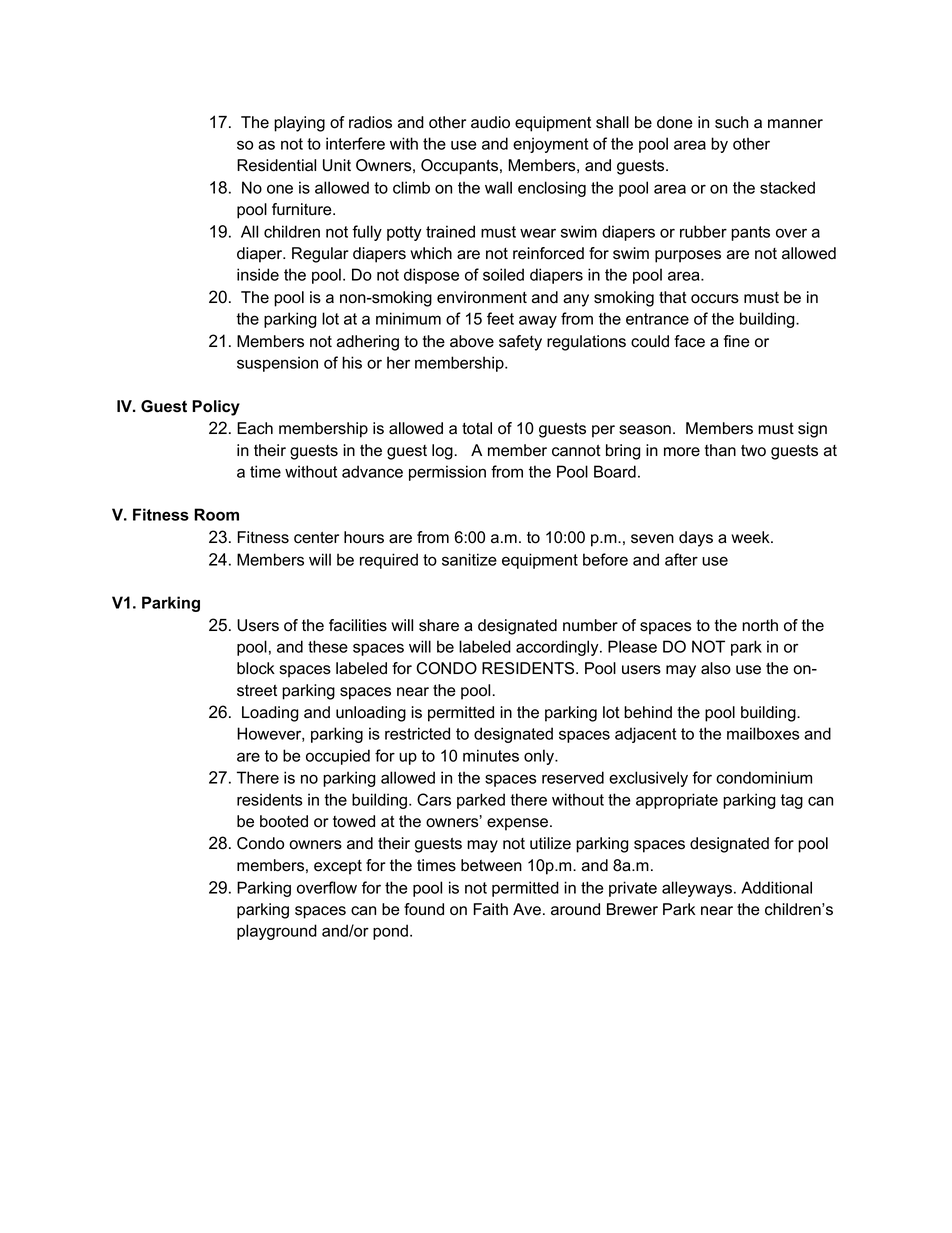 This image has height=1233, width=952. Describe the element at coordinates (490, 122) in the image. I see `audio` at that location.
